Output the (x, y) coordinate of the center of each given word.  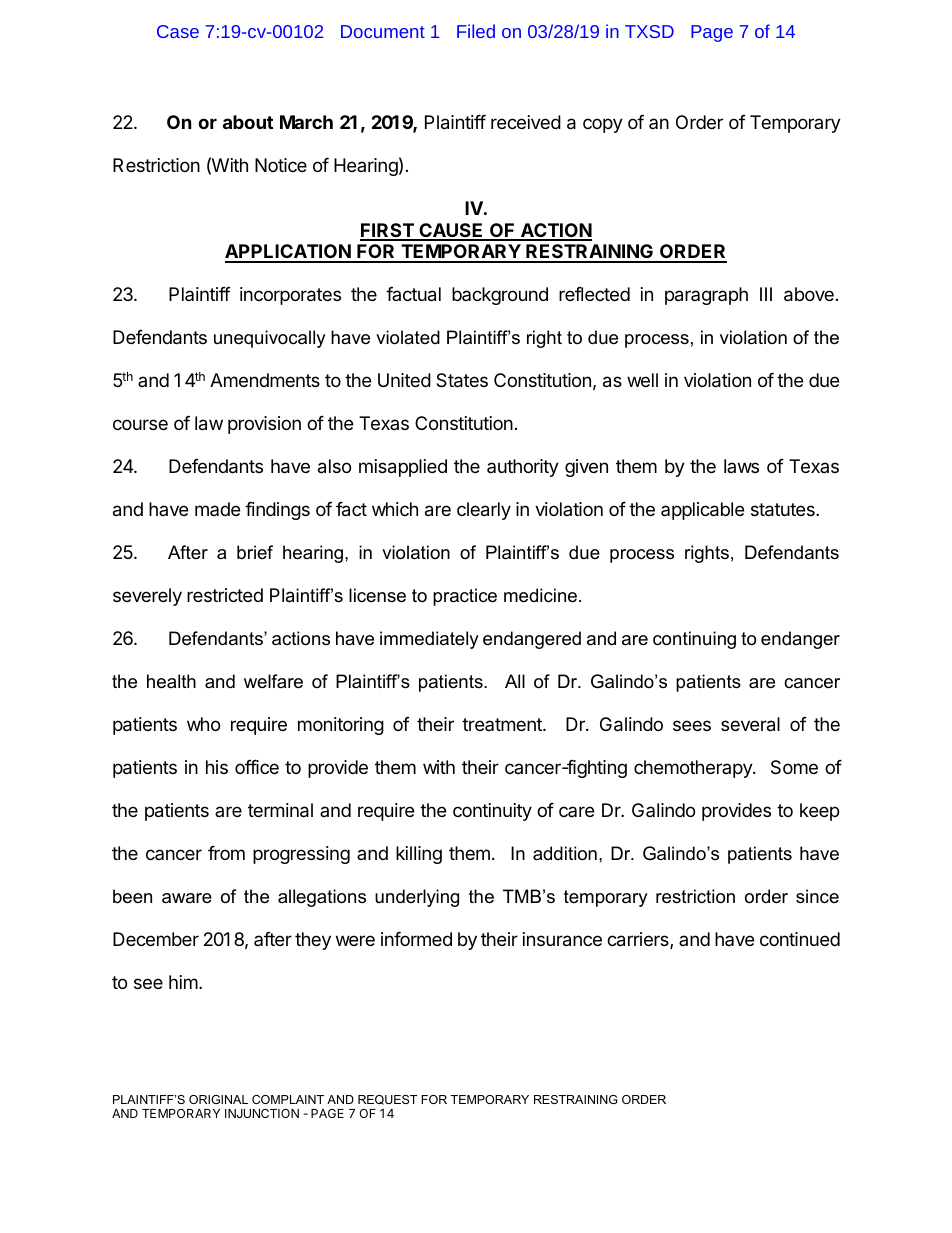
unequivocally (270, 339)
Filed (476, 31)
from (226, 852)
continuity (492, 812)
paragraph (706, 296)
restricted (225, 595)
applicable (702, 511)
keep (819, 812)
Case (178, 31)
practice (465, 597)
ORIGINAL (218, 1099)
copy (603, 125)
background (500, 296)
